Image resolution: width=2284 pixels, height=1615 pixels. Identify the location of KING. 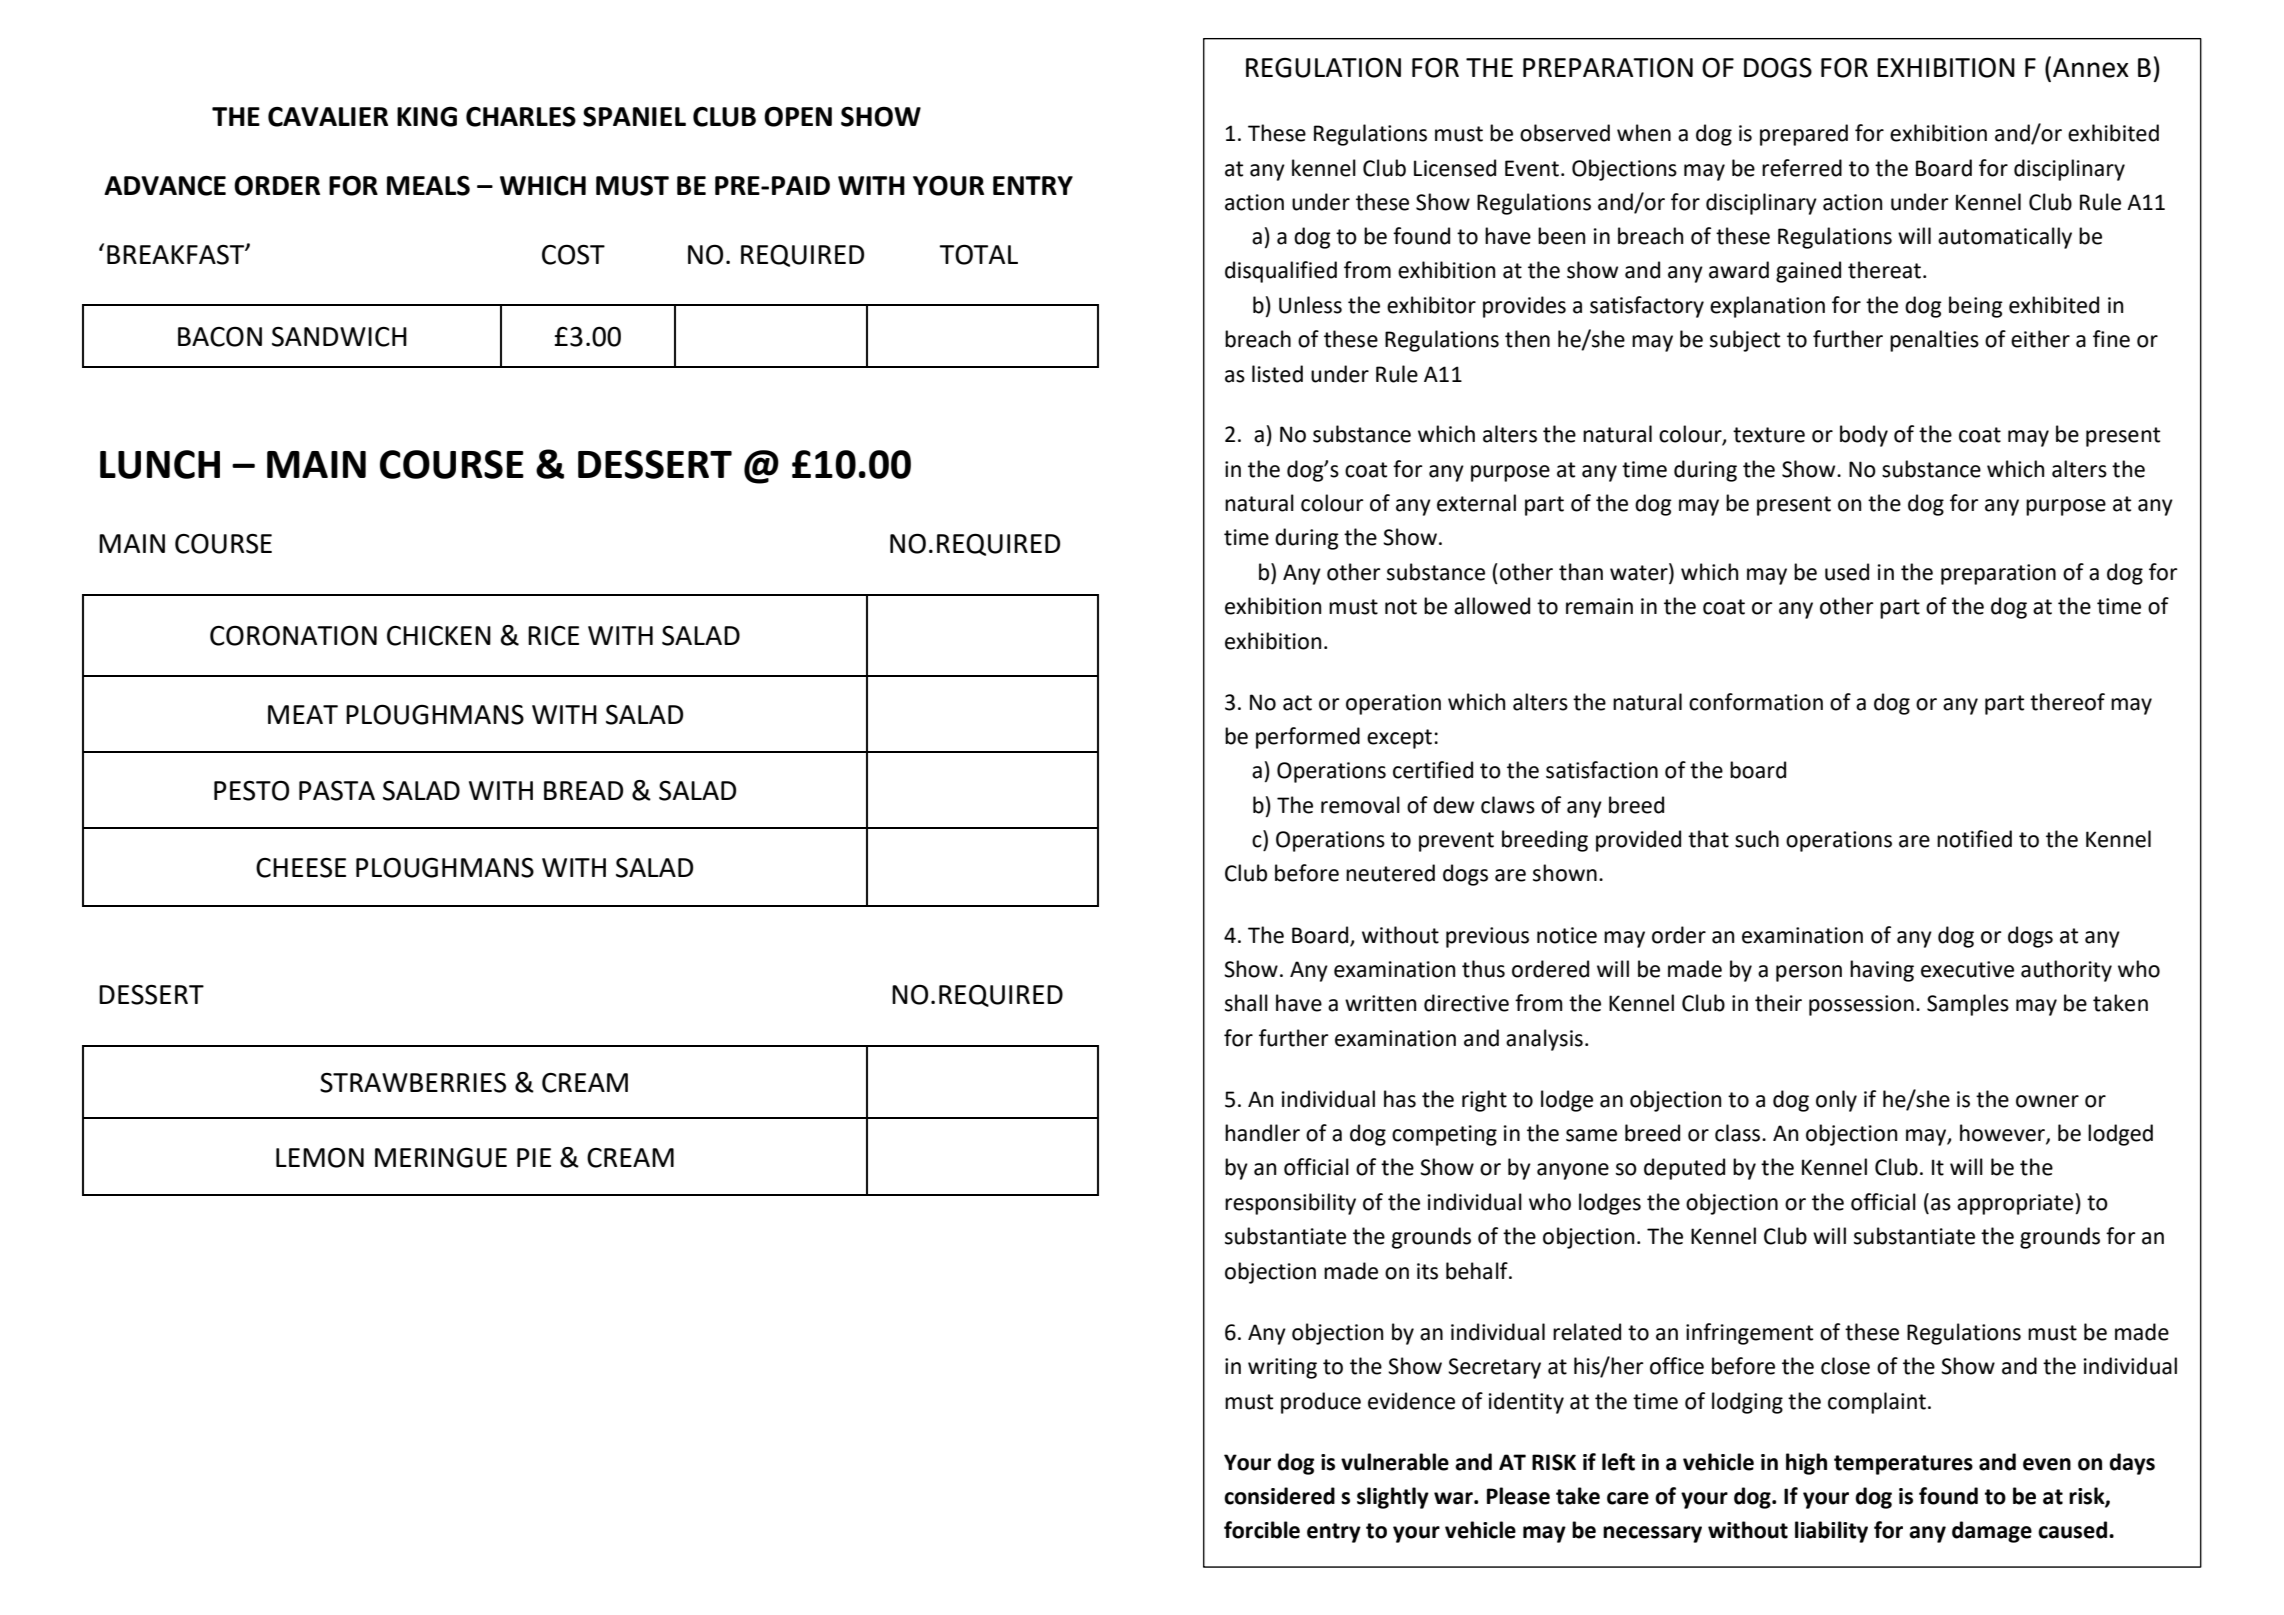
(427, 116).
